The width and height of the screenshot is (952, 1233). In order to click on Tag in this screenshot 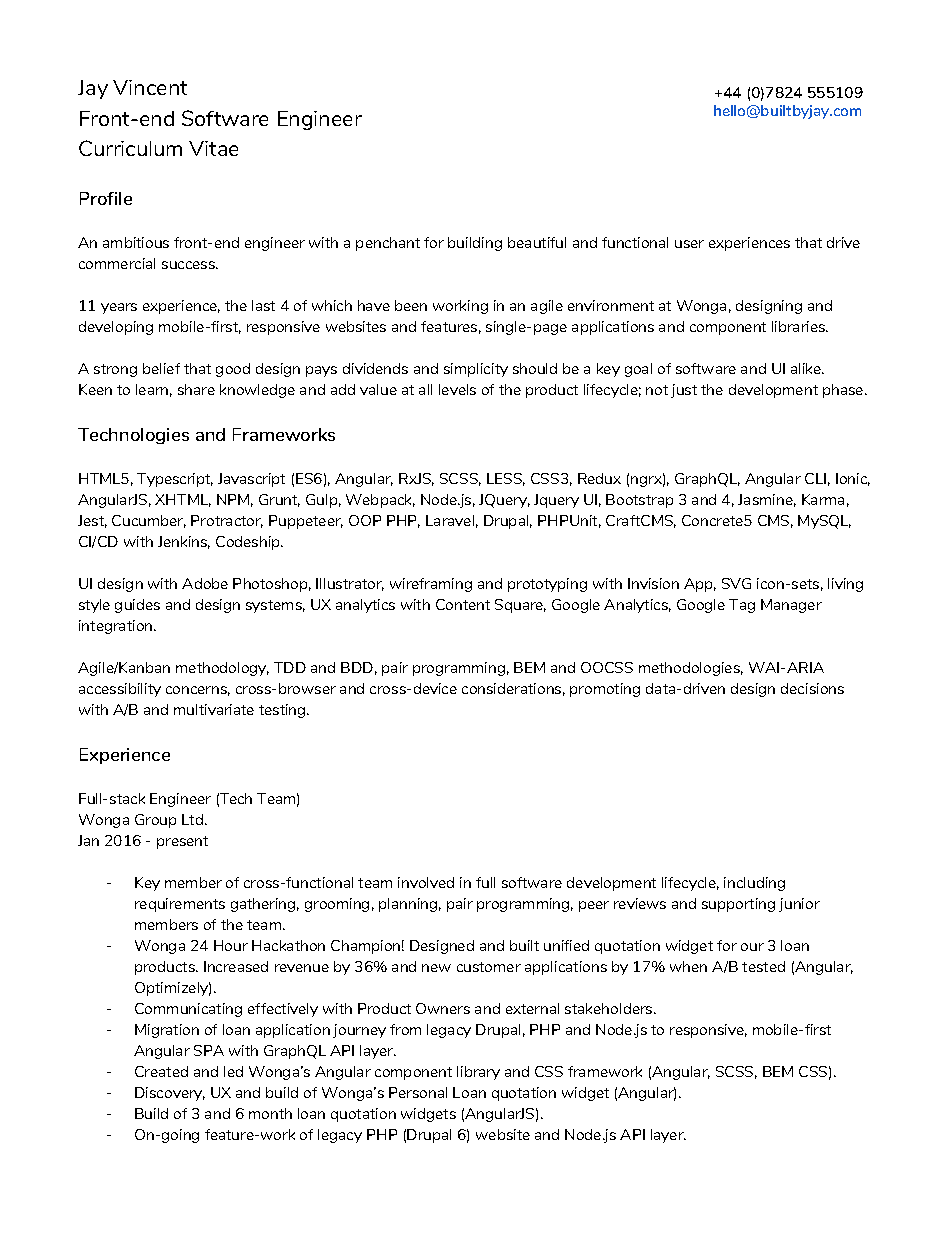, I will do `click(742, 606)`.
